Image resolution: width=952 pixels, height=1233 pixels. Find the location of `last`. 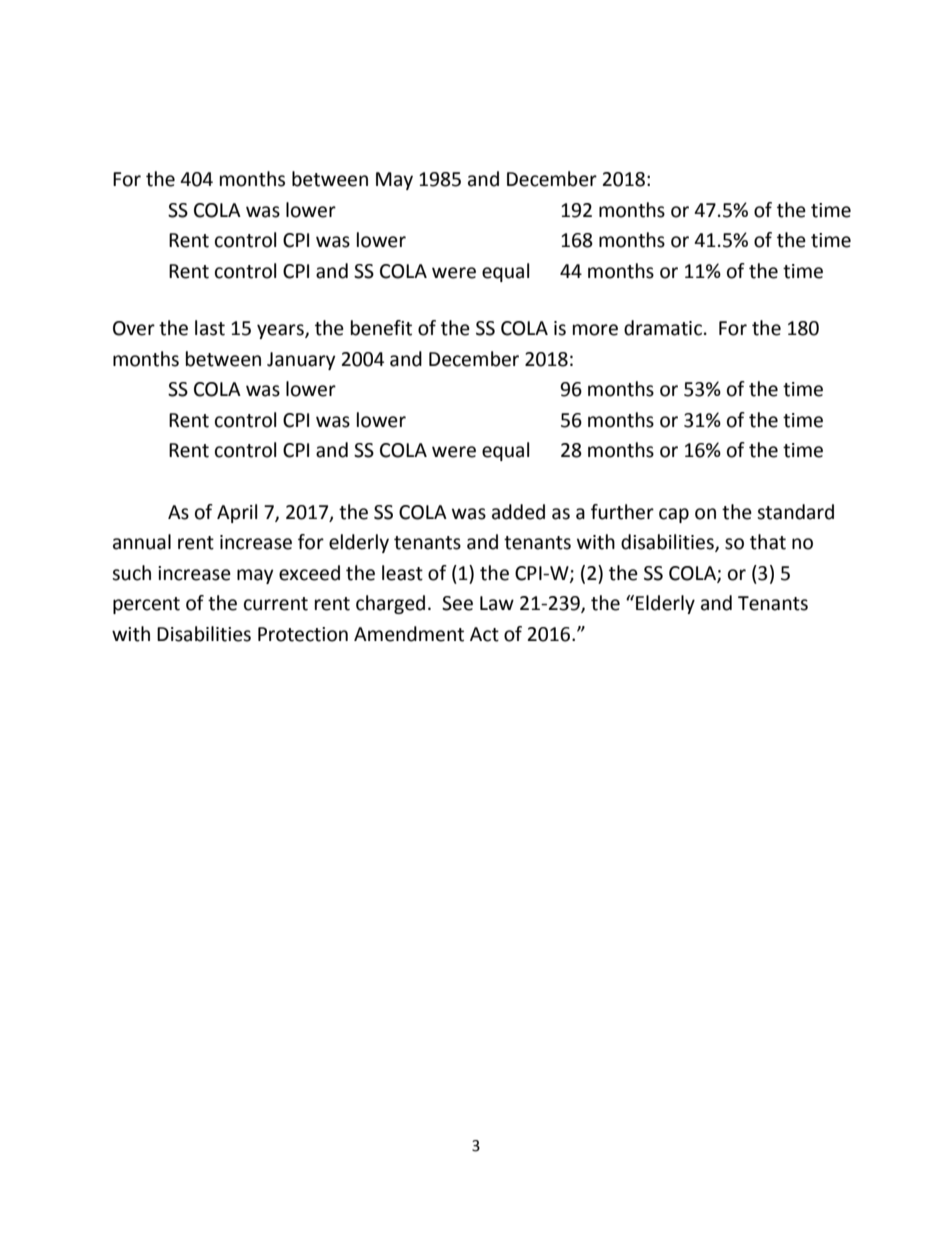

last is located at coordinates (210, 328).
